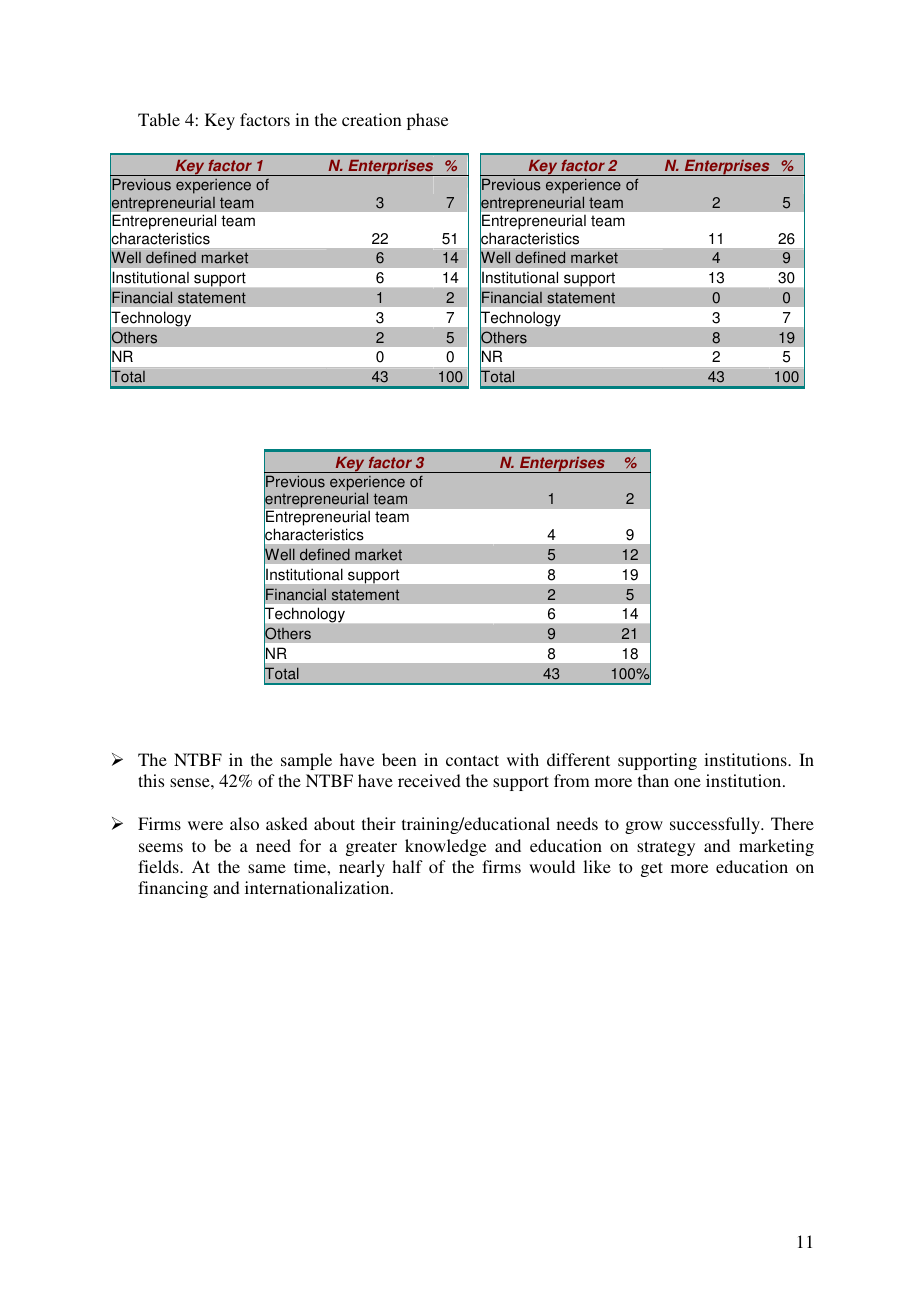 The image size is (924, 1308). Describe the element at coordinates (372, 119) in the image. I see `creation` at that location.
